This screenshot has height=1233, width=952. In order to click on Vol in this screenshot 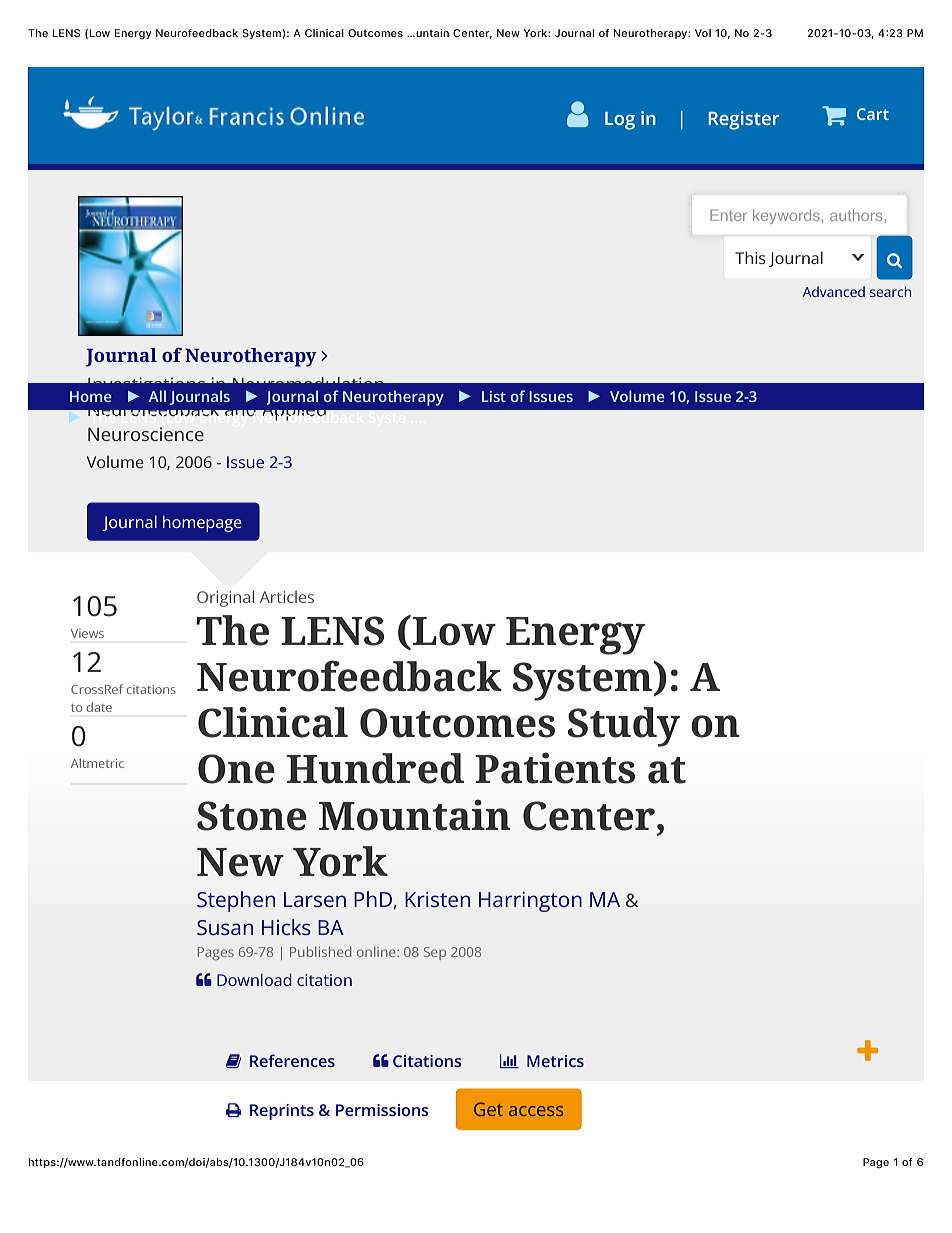, I will do `click(703, 33)`.
